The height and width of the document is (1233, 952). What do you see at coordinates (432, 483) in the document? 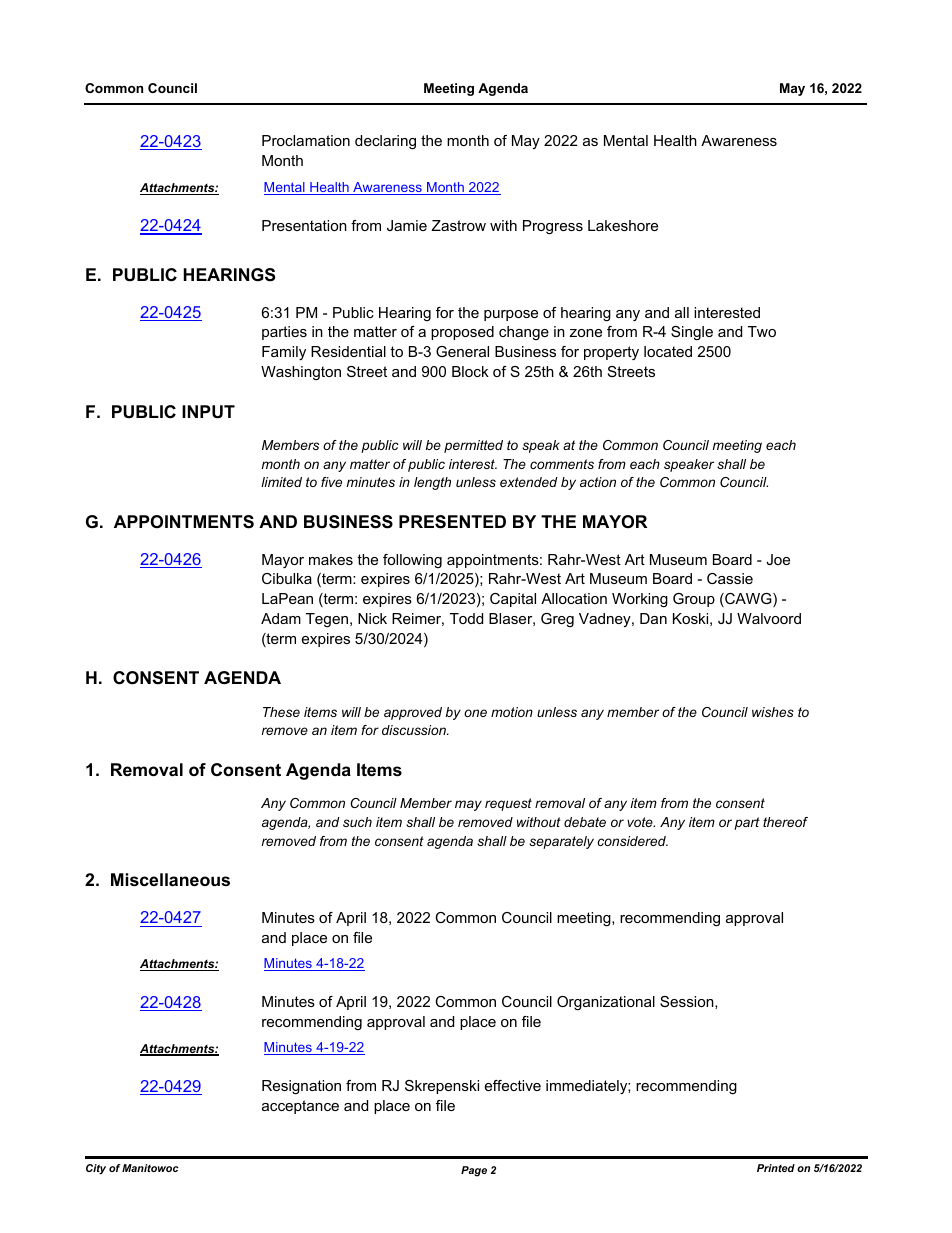
I see `length` at bounding box center [432, 483].
